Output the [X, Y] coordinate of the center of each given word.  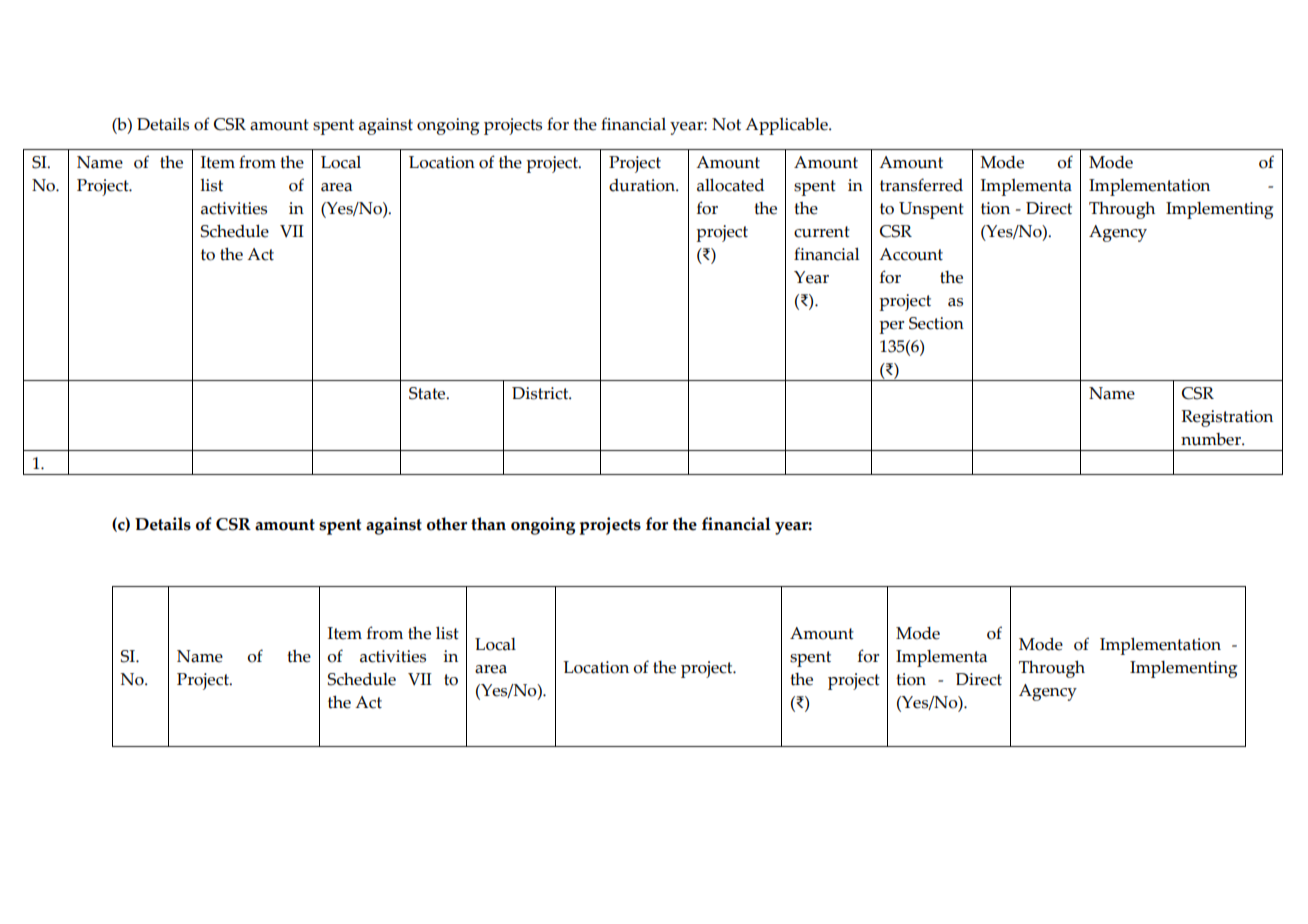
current [822, 232]
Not [726, 124]
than [488, 524]
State [428, 393]
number [1212, 439]
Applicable [787, 126]
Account [911, 254]
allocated [730, 185]
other [447, 524]
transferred [921, 185]
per [891, 327]
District [541, 393]
